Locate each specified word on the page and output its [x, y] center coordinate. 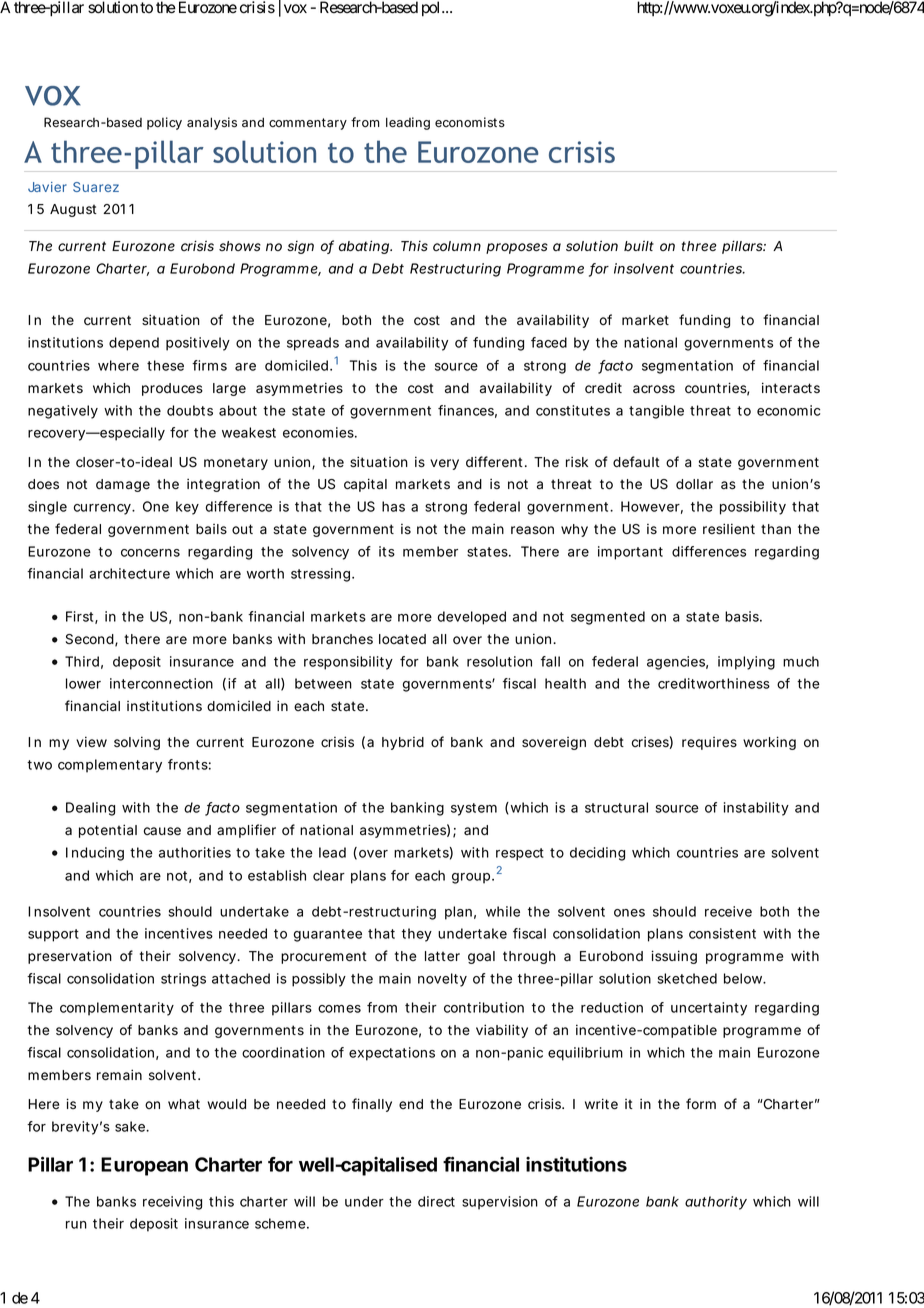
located [402, 639]
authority [716, 1203]
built [639, 246]
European [144, 1166]
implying [746, 663]
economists [470, 122]
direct [436, 1201]
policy [164, 123]
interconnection [161, 683]
